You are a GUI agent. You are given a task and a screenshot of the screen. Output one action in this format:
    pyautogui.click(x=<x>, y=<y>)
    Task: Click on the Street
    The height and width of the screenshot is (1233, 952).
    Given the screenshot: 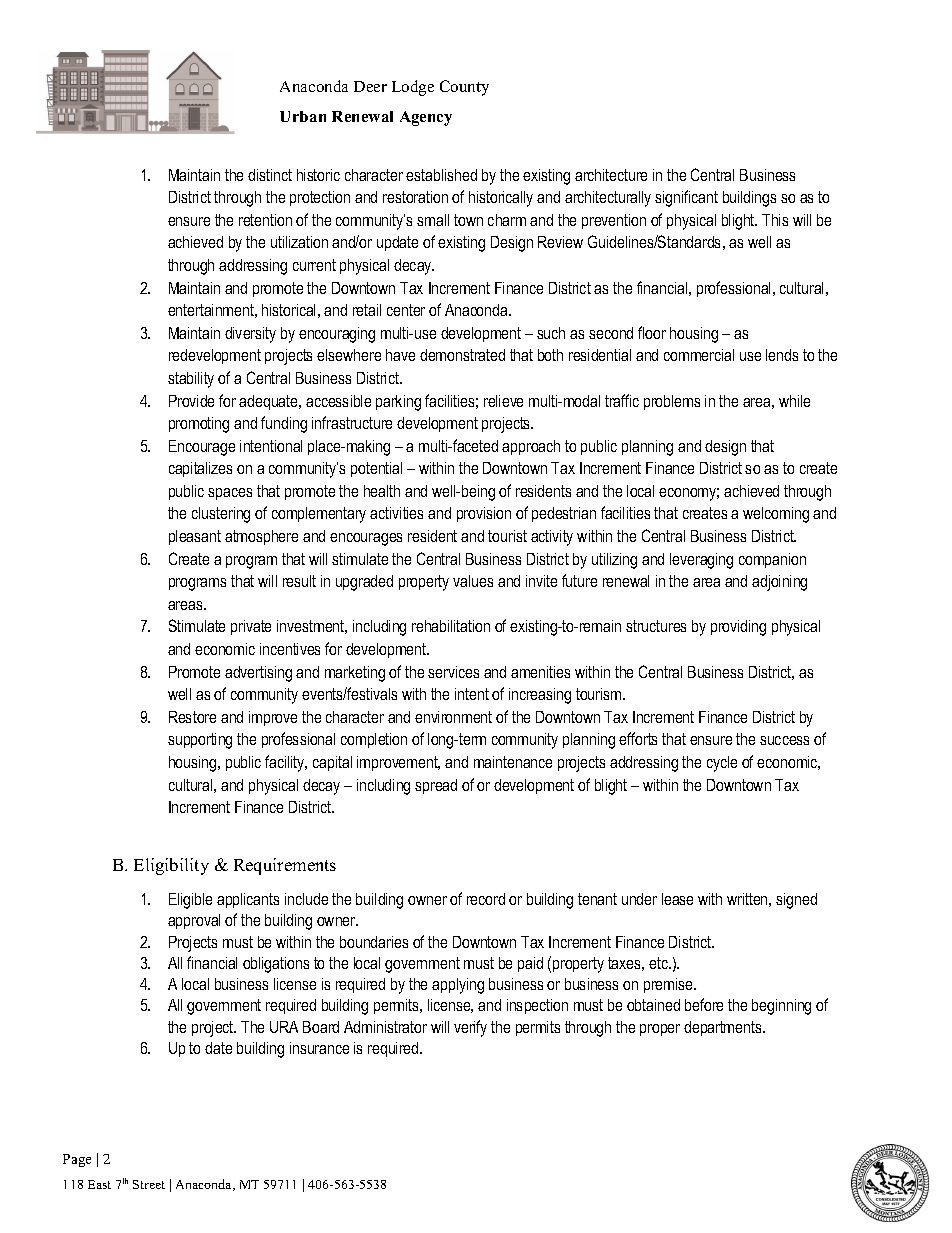 What is the action you would take?
    pyautogui.click(x=149, y=1184)
